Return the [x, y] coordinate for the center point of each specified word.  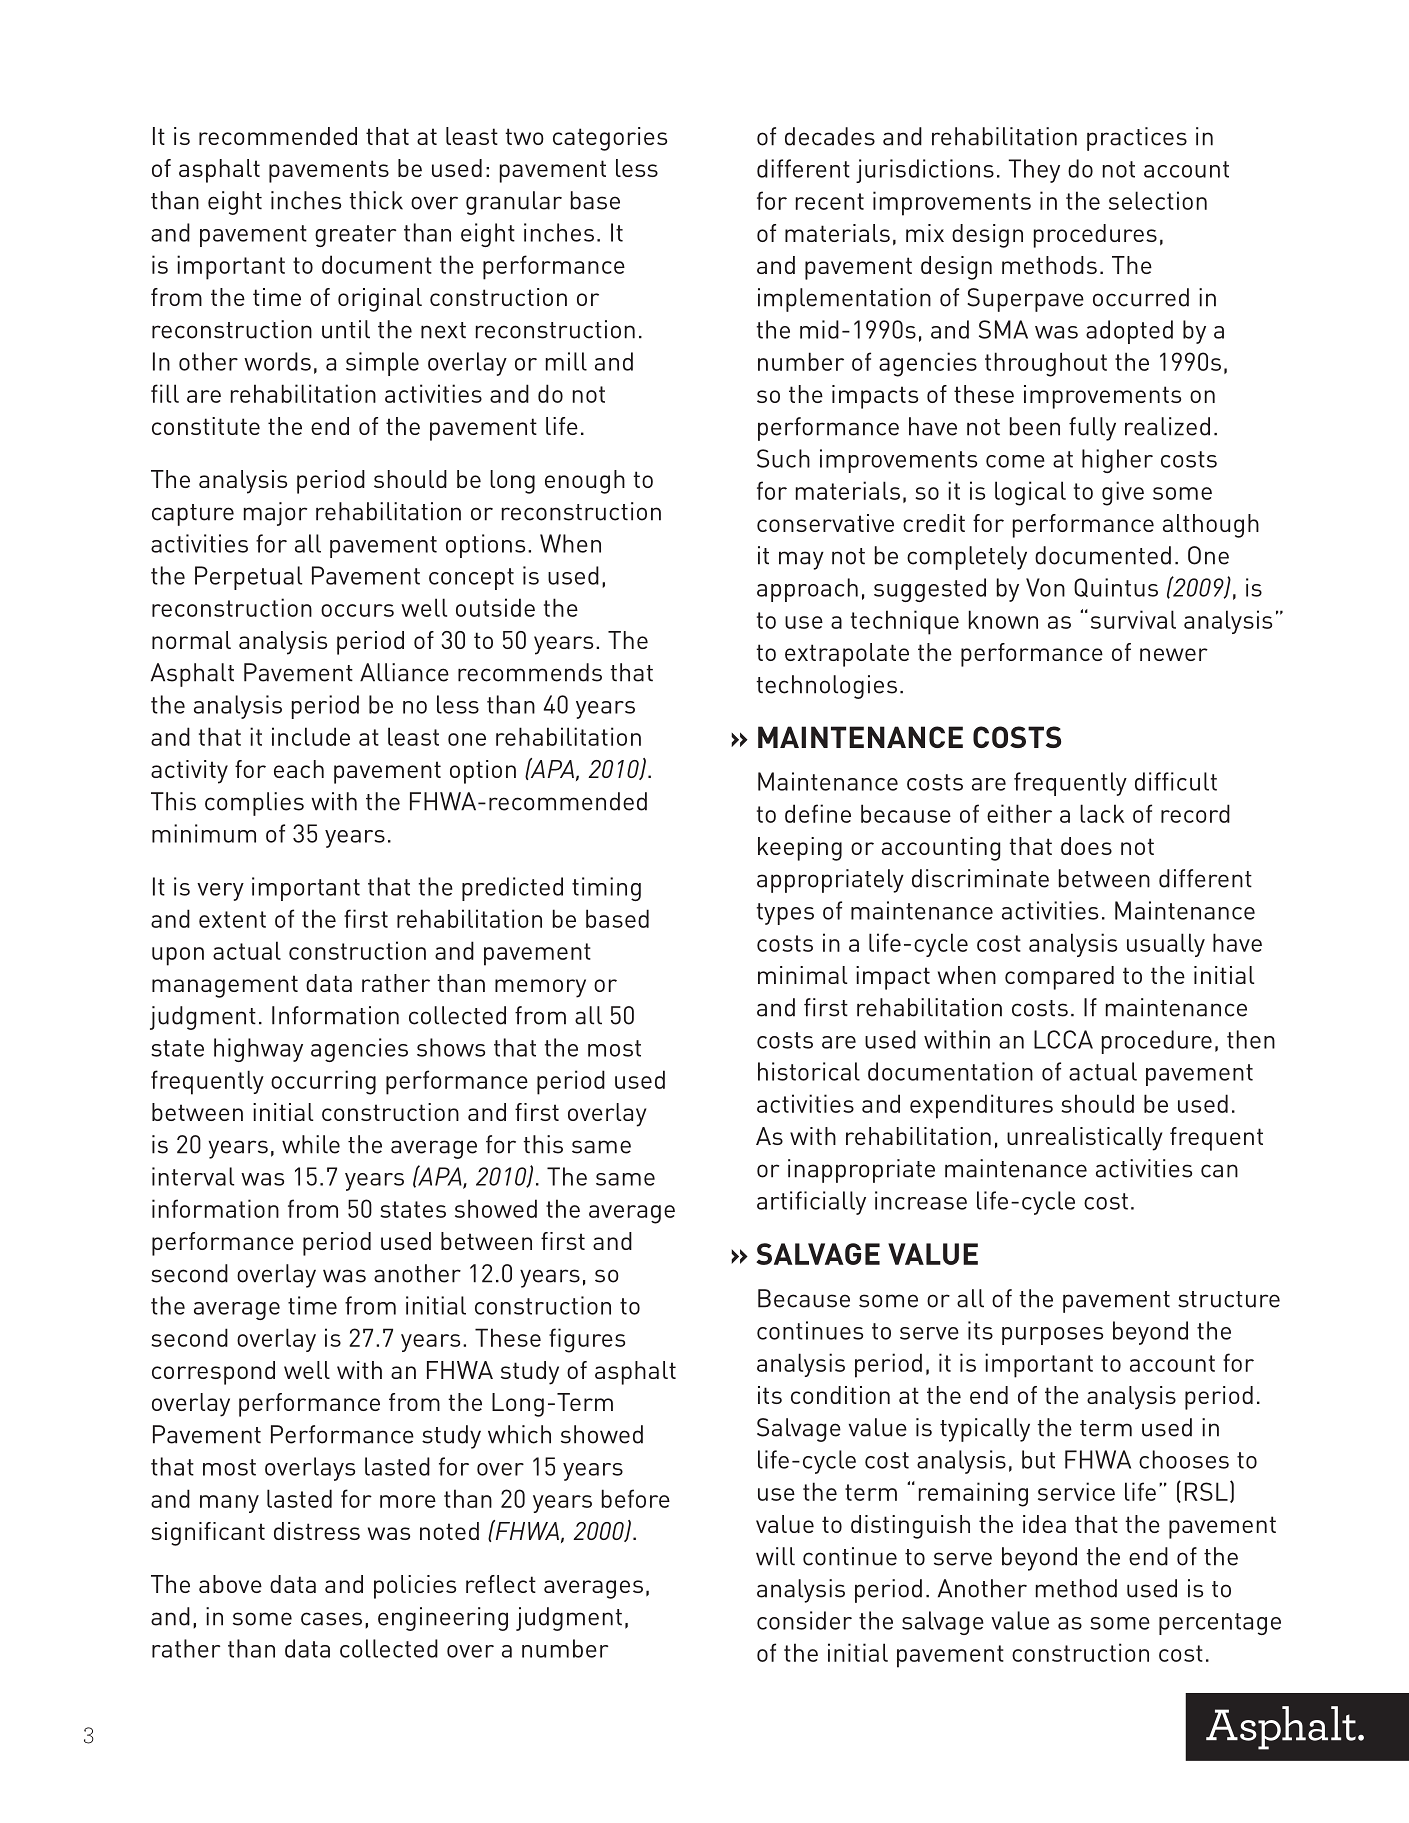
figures [587, 1340]
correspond [213, 1373]
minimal [802, 975]
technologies [826, 687]
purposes [1052, 1336]
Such [783, 458]
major [275, 514]
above [230, 1584]
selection [1158, 200]
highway [258, 1050]
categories [610, 139]
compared [1059, 978]
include [311, 736]
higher [1117, 461]
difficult [1176, 781]
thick [376, 200]
